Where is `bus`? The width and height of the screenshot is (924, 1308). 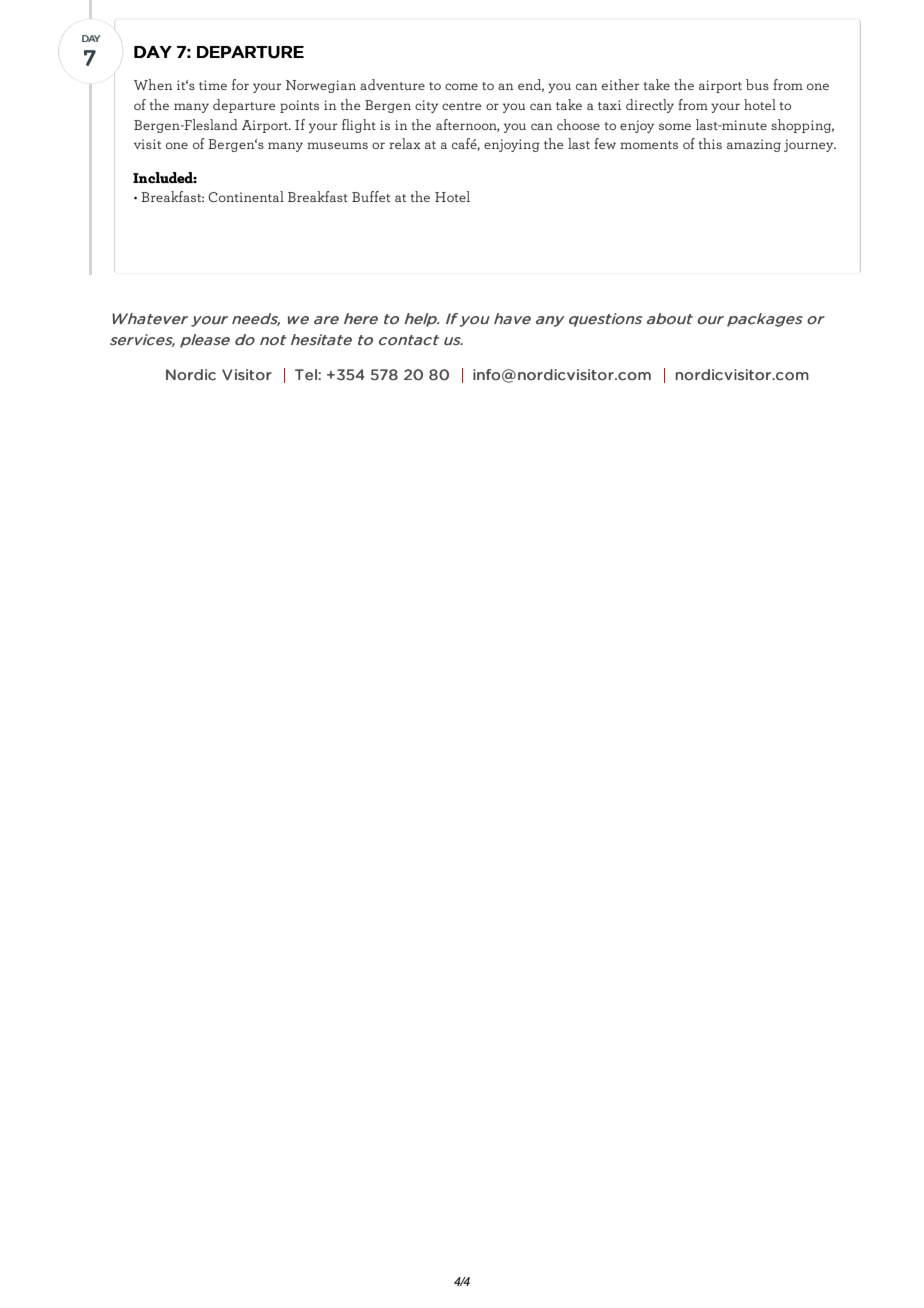
bus is located at coordinates (757, 84).
